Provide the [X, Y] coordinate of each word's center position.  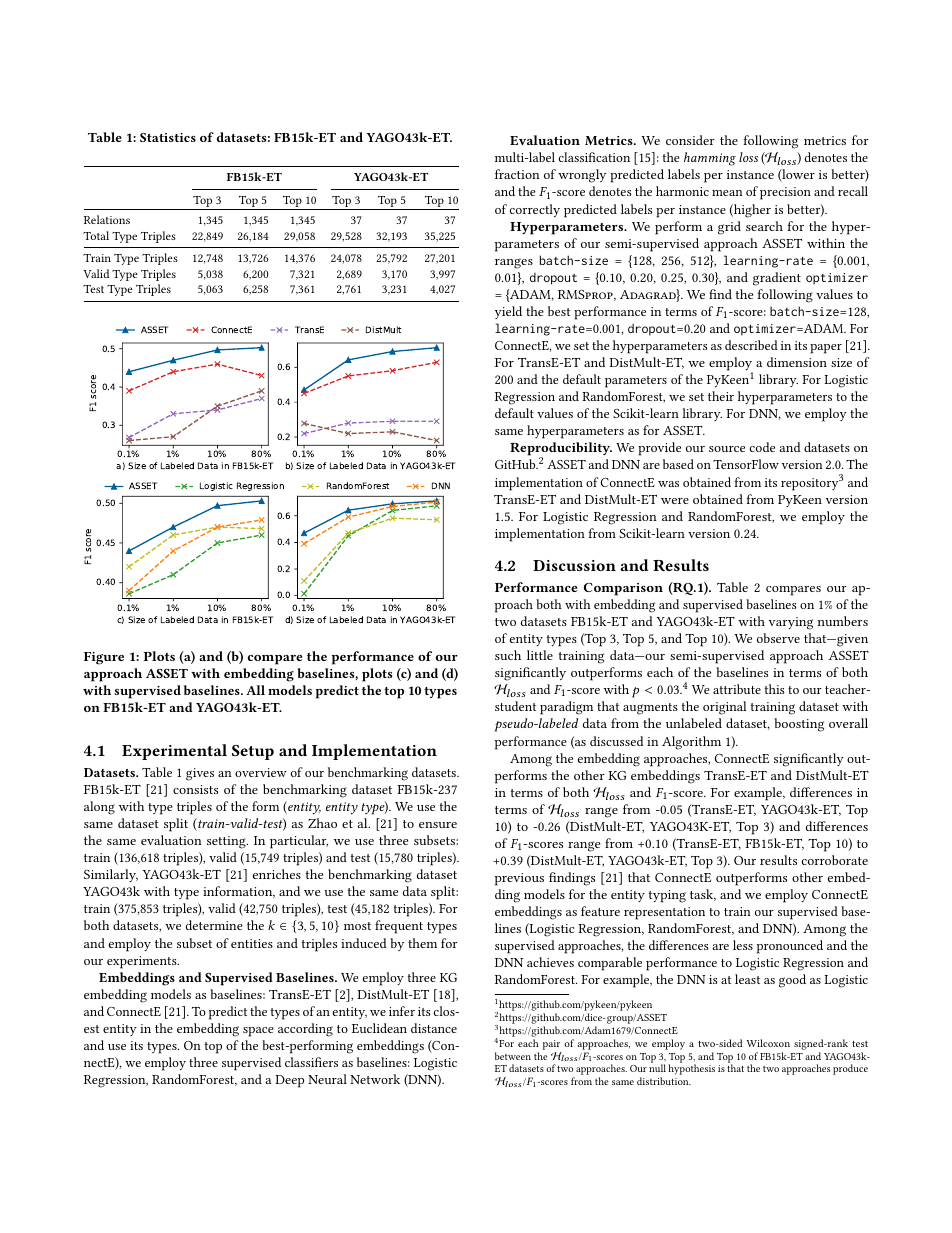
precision [785, 193]
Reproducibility [561, 450]
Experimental [174, 752]
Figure [104, 658]
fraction [517, 174]
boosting [799, 725]
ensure [438, 825]
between [513, 1056]
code [762, 447]
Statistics [168, 137]
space [258, 1032]
